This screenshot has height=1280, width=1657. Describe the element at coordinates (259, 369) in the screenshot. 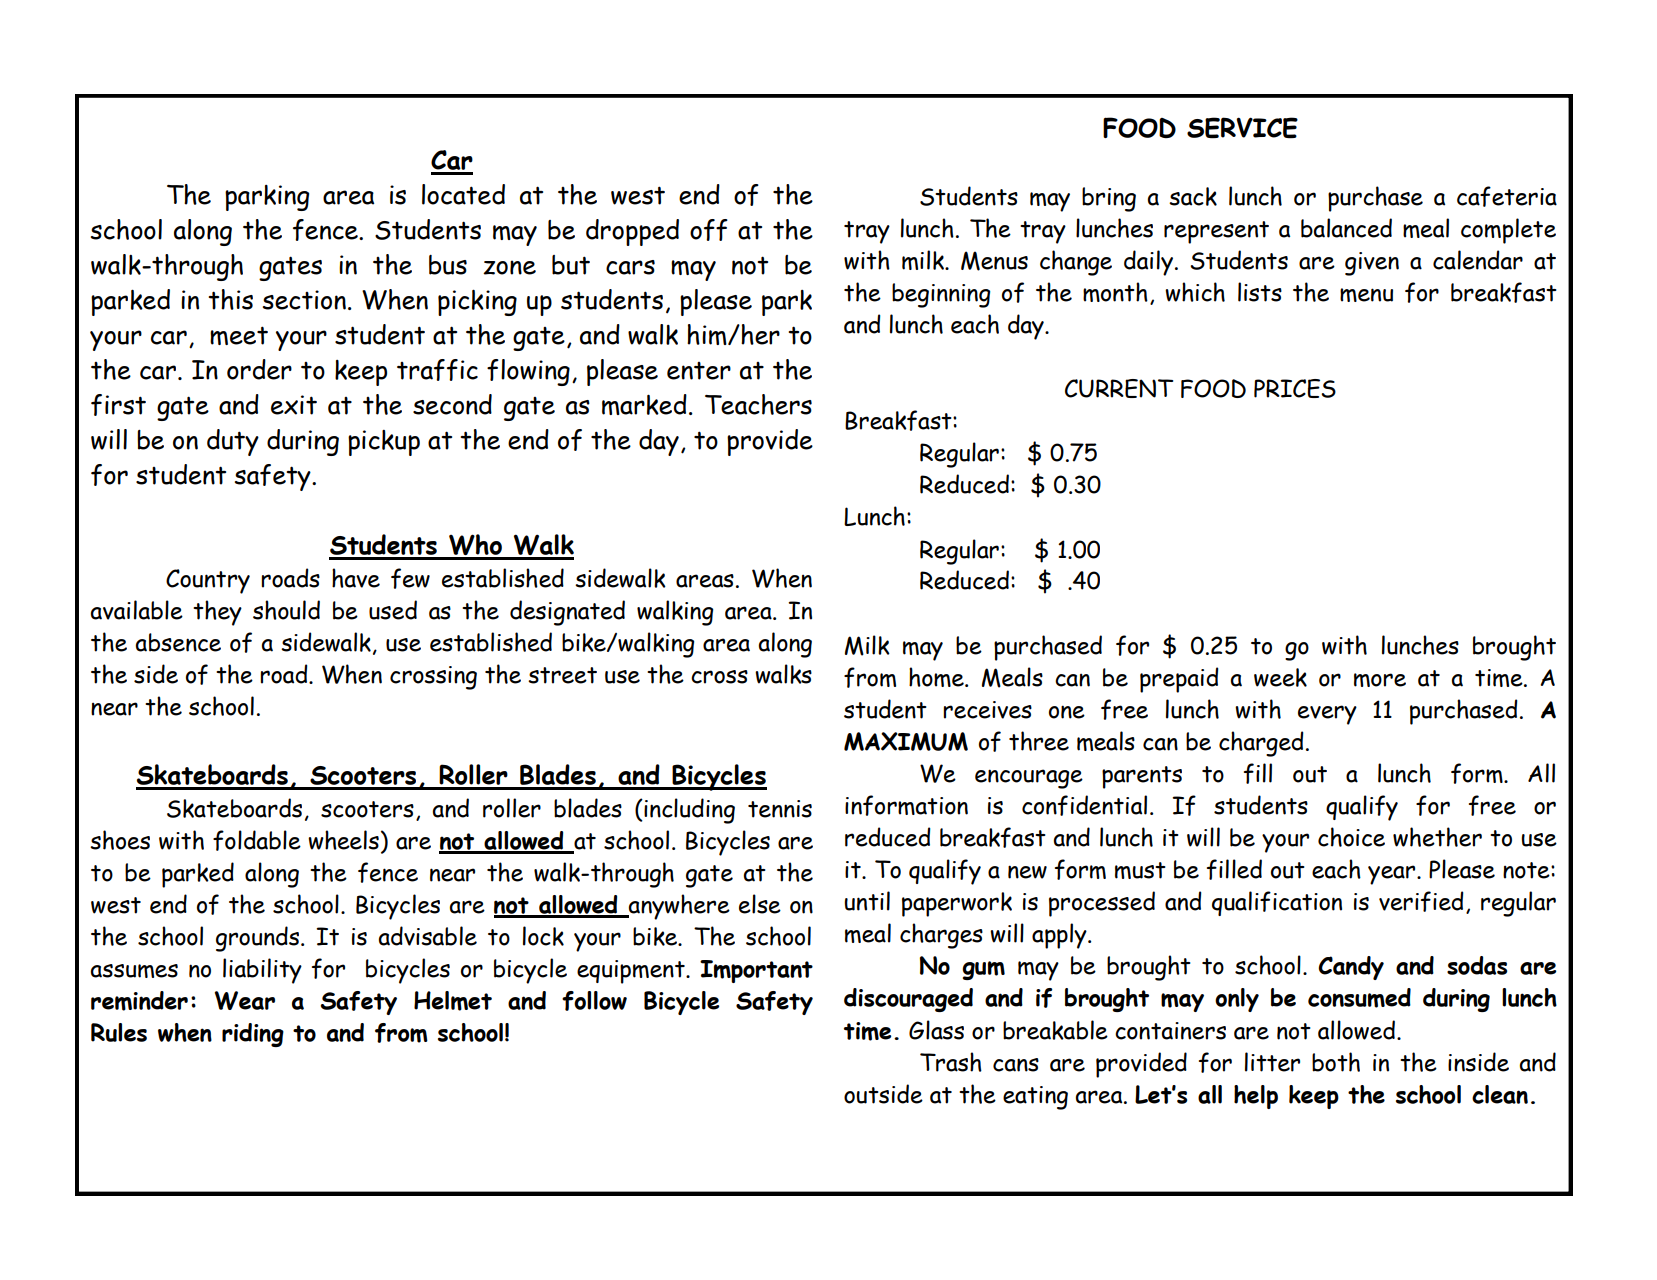

I see `order` at that location.
